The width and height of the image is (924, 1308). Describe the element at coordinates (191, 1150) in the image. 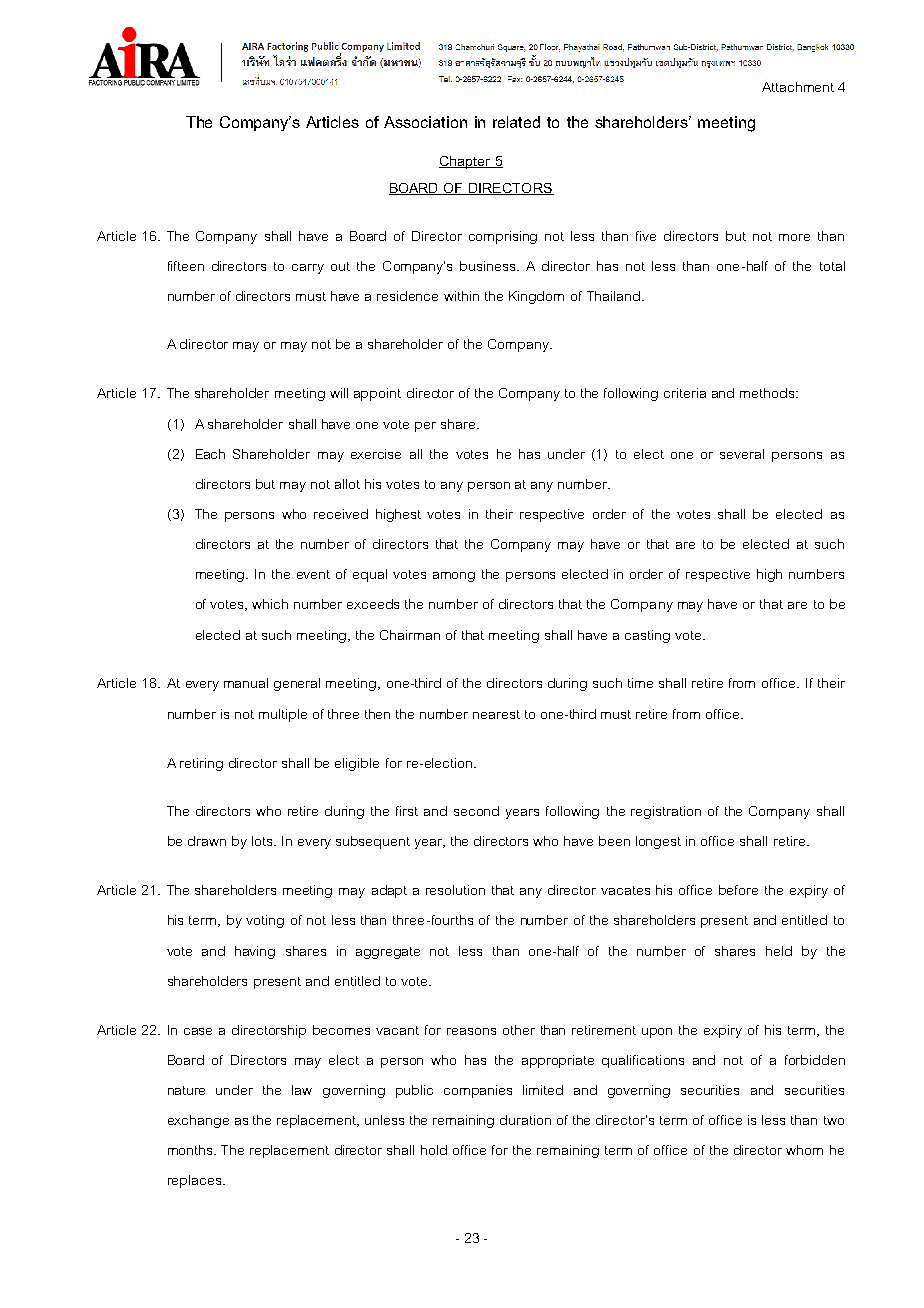

I see `months` at that location.
